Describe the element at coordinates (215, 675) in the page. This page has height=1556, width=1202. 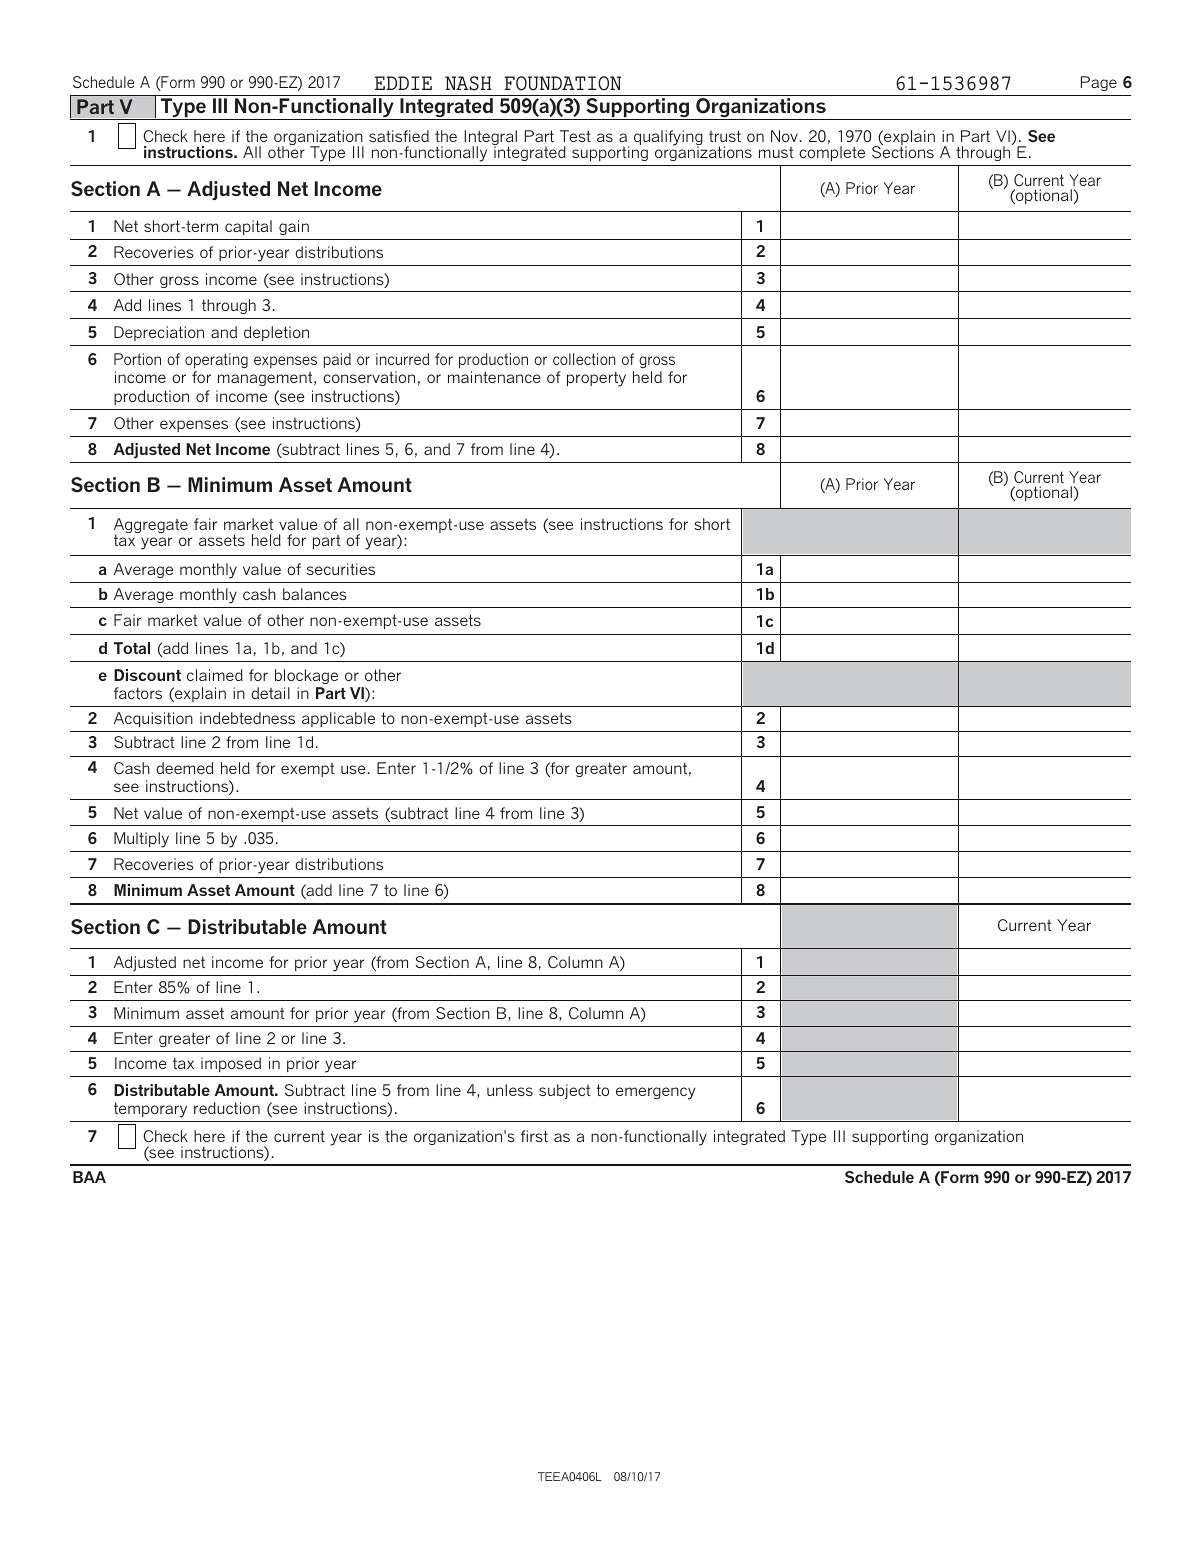
I see `claimed` at that location.
